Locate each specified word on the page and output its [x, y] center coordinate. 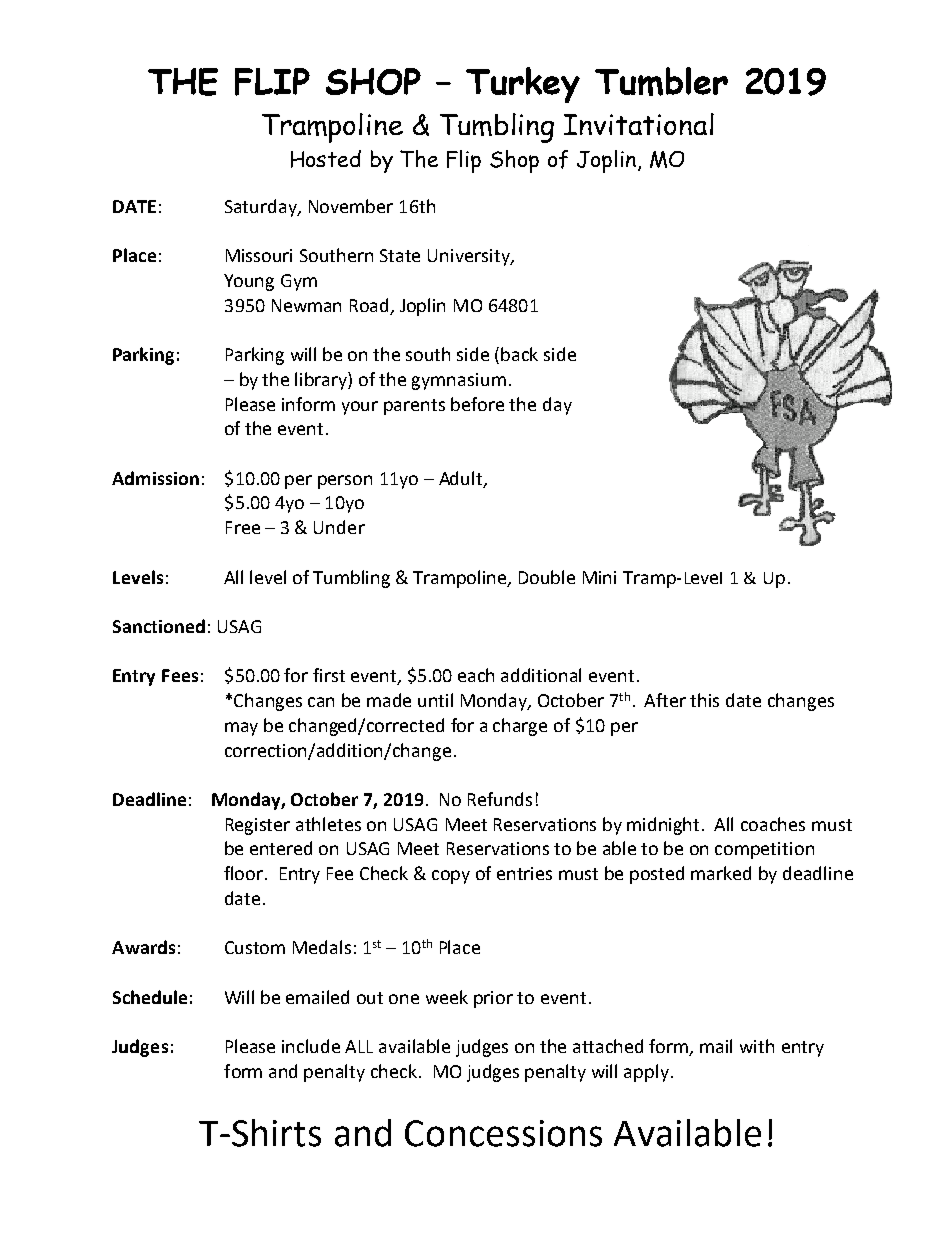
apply [646, 1073]
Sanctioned [159, 626]
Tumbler [661, 81]
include [311, 1046]
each [476, 675]
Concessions [503, 1133]
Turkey [523, 85]
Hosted [326, 159]
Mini [599, 577]
